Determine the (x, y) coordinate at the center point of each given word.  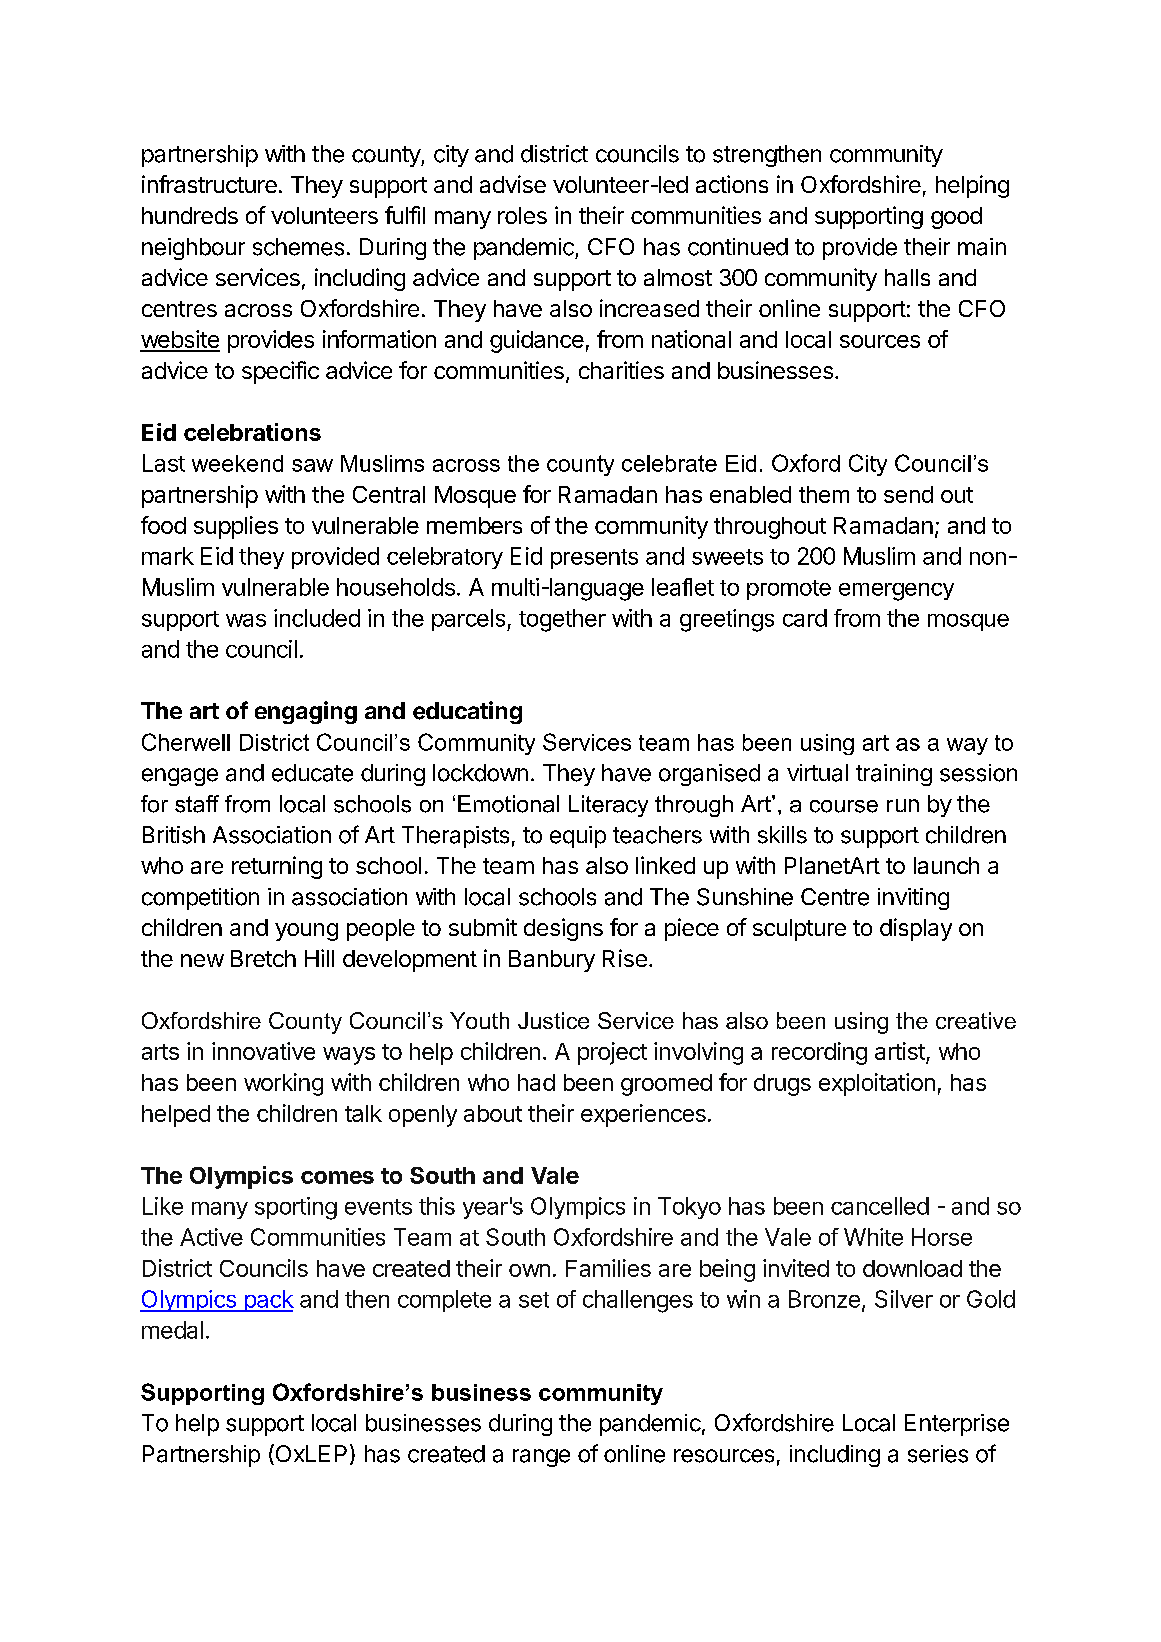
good (956, 218)
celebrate (669, 463)
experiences (643, 1115)
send (908, 494)
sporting (296, 1208)
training (894, 775)
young (306, 932)
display (916, 929)
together (562, 620)
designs (563, 929)
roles (522, 215)
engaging (306, 712)
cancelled (880, 1206)
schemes (298, 247)
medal (172, 1330)
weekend (237, 463)
